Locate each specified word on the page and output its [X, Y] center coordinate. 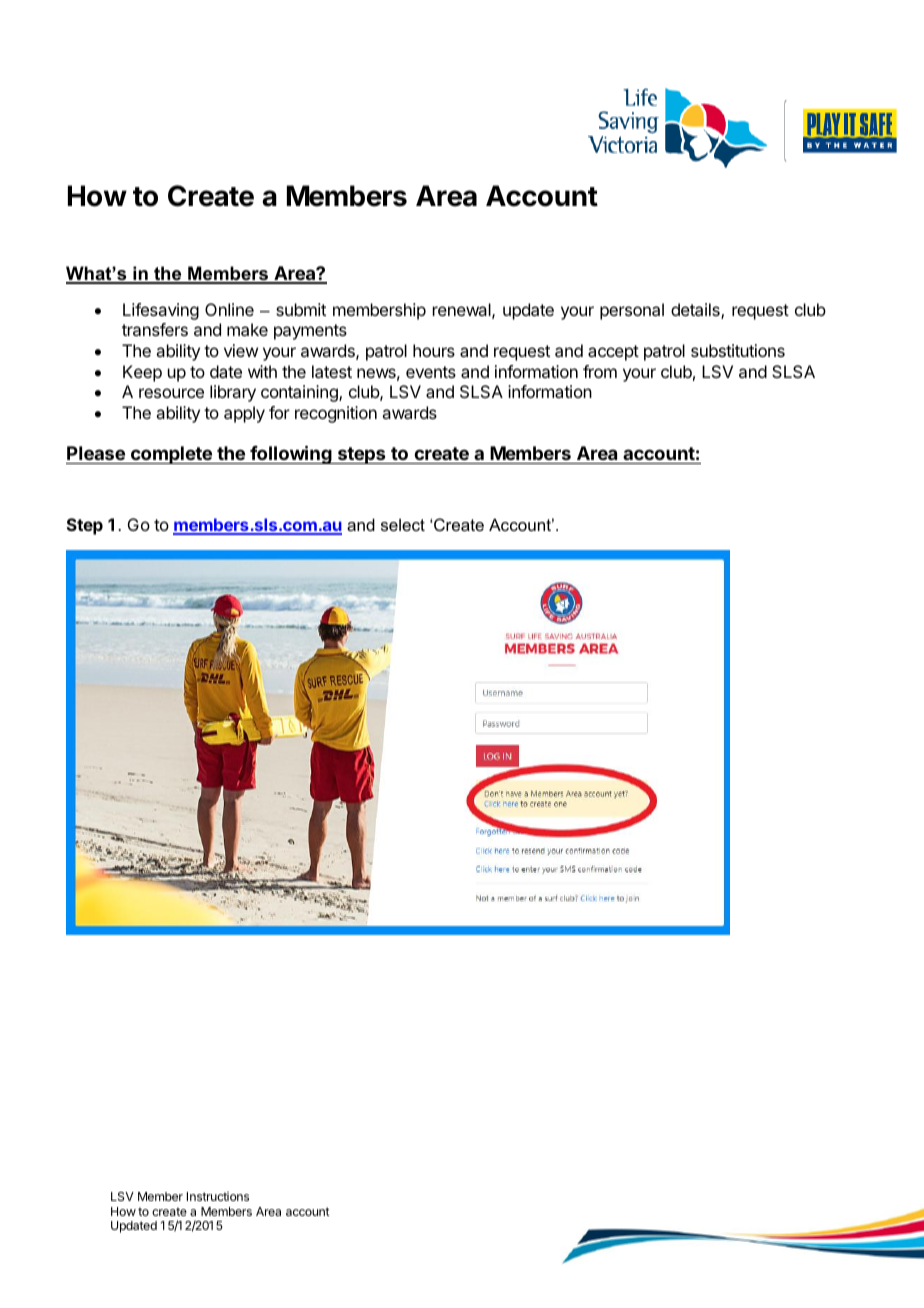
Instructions [218, 1196]
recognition [336, 414]
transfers [155, 329]
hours [434, 350]
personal [632, 311]
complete [171, 455]
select [403, 525]
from [600, 371]
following [291, 454]
